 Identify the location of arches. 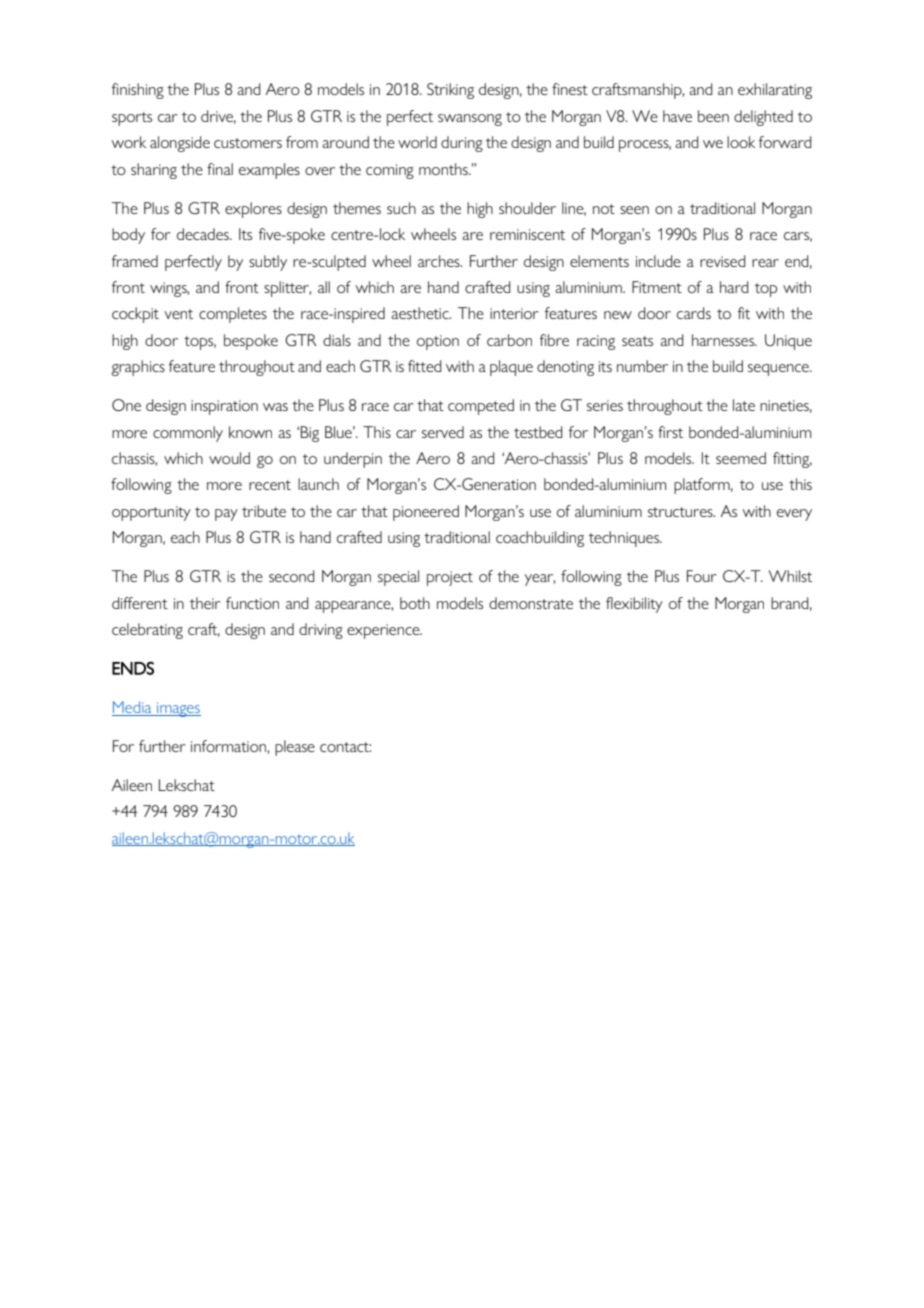
(440, 261).
